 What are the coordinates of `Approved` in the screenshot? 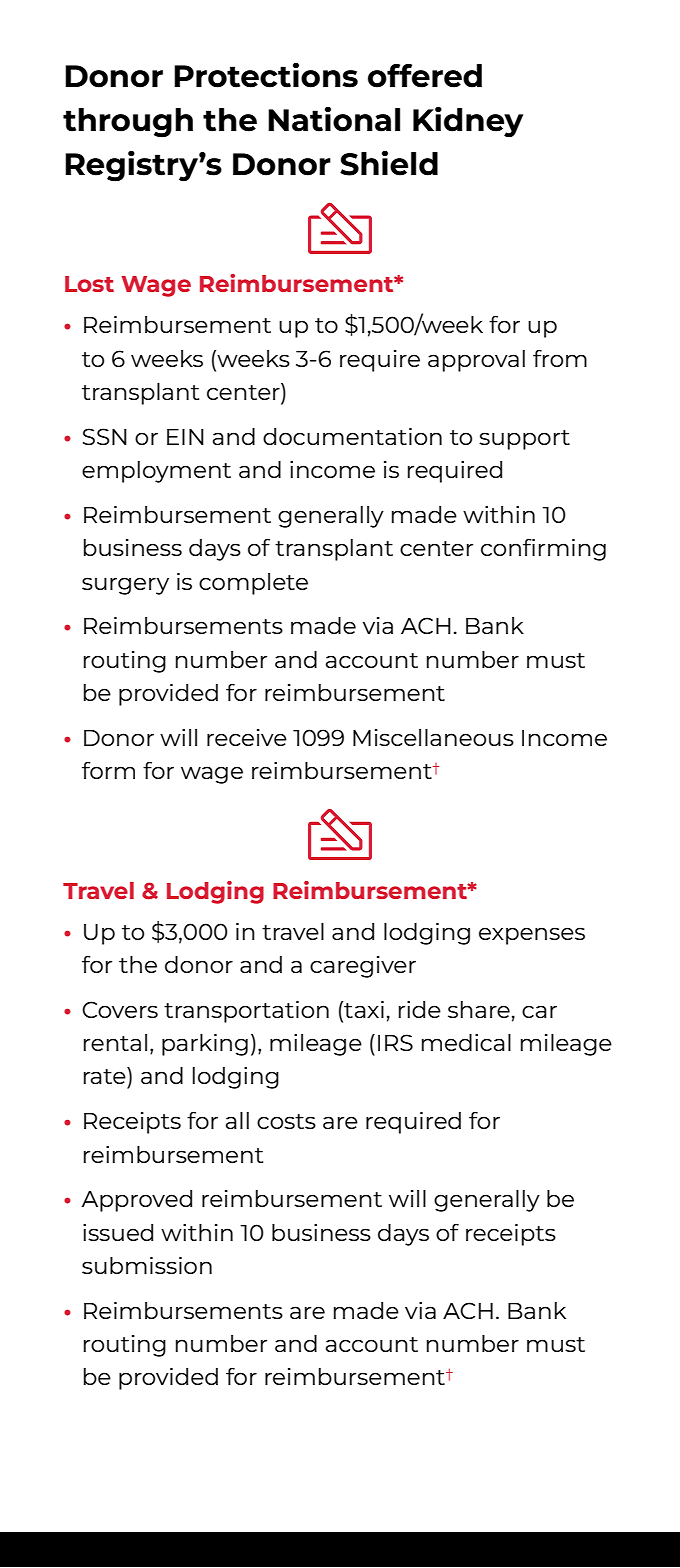 It's located at (136, 1201).
